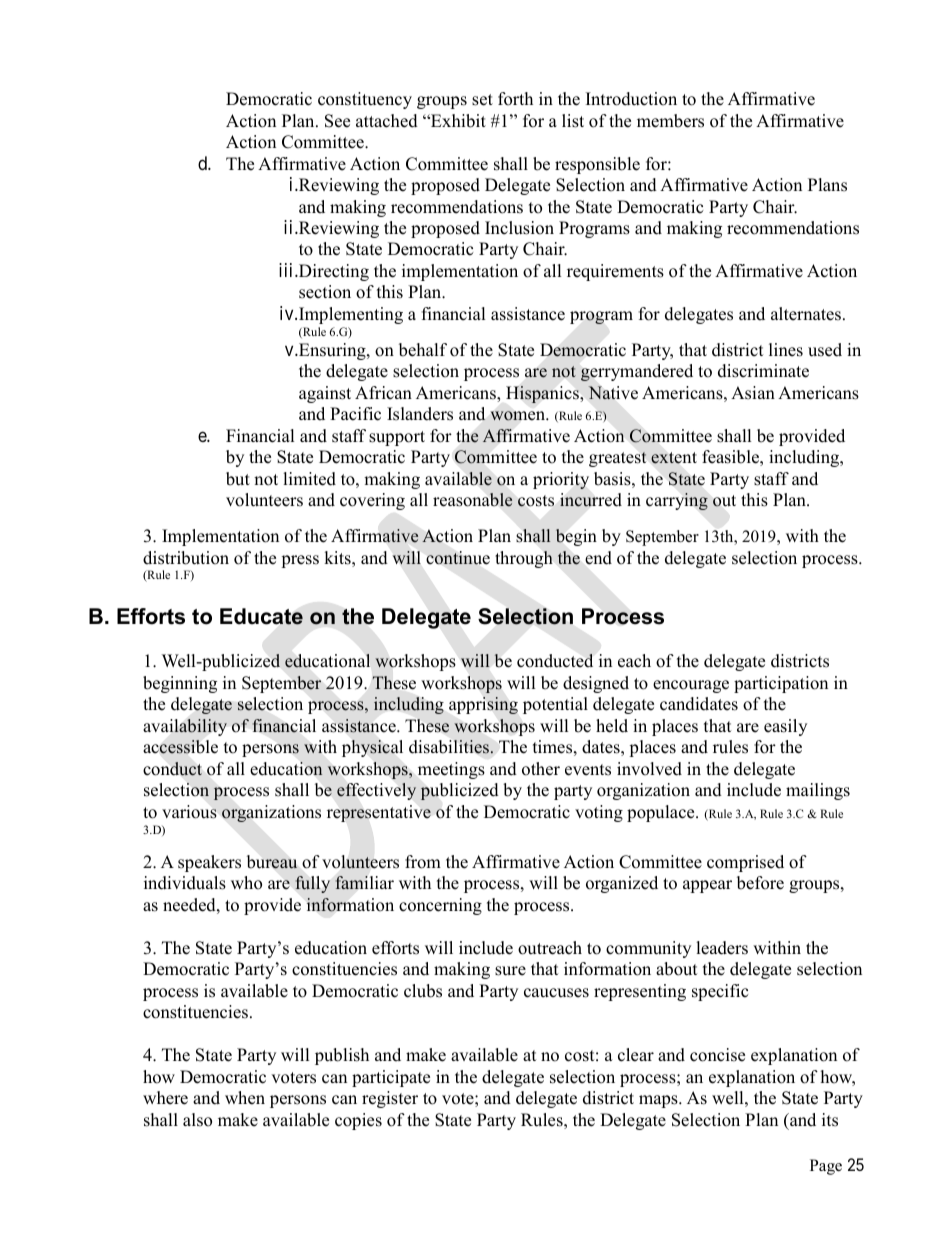 The image size is (952, 1233). What do you see at coordinates (390, 1099) in the screenshot?
I see `register` at bounding box center [390, 1099].
